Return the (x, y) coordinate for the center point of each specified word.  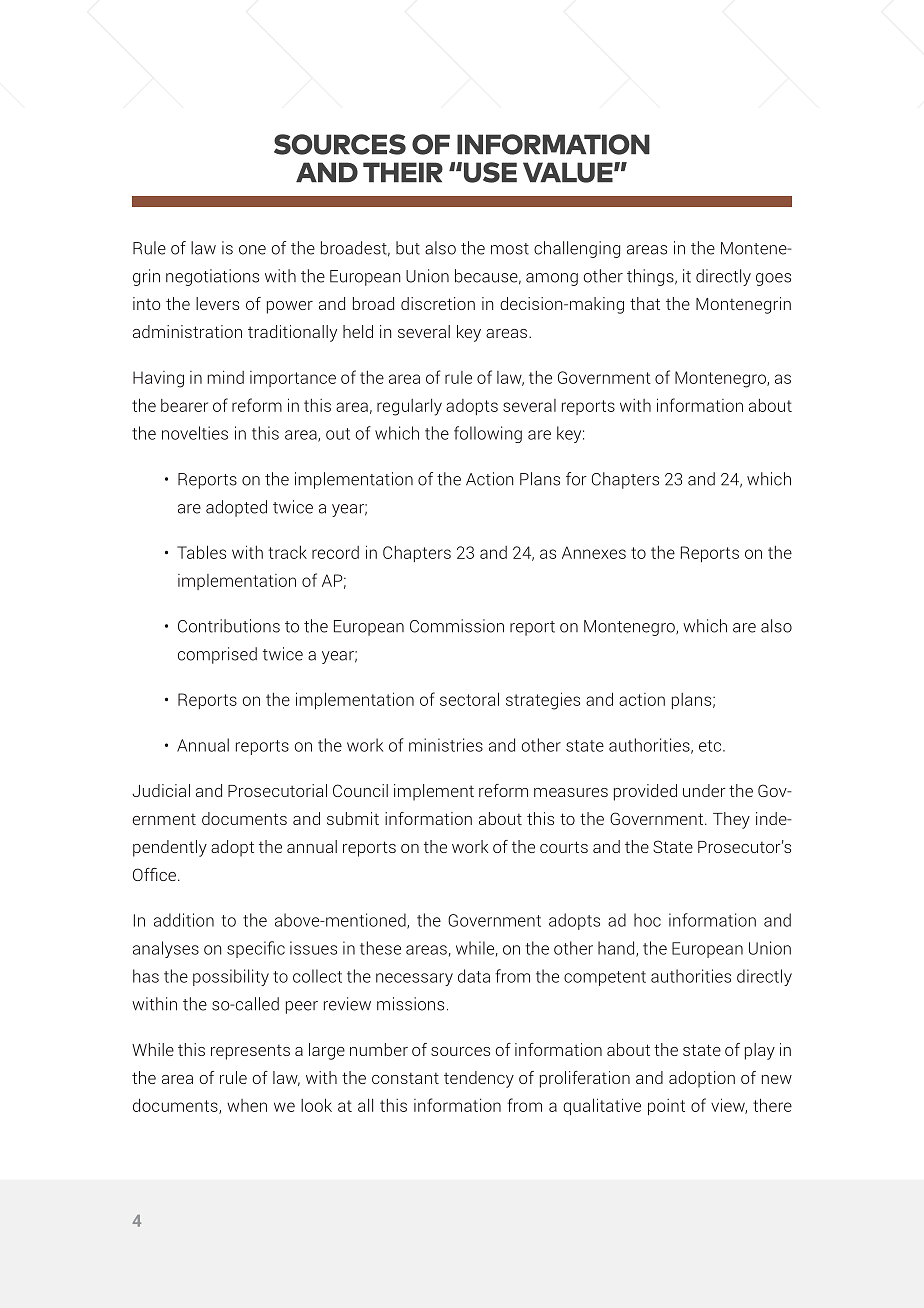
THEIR (403, 172)
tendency (479, 1079)
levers (217, 303)
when (247, 1105)
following (488, 434)
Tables (201, 552)
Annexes (594, 552)
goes (773, 279)
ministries (446, 745)
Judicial (161, 790)
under (704, 790)
